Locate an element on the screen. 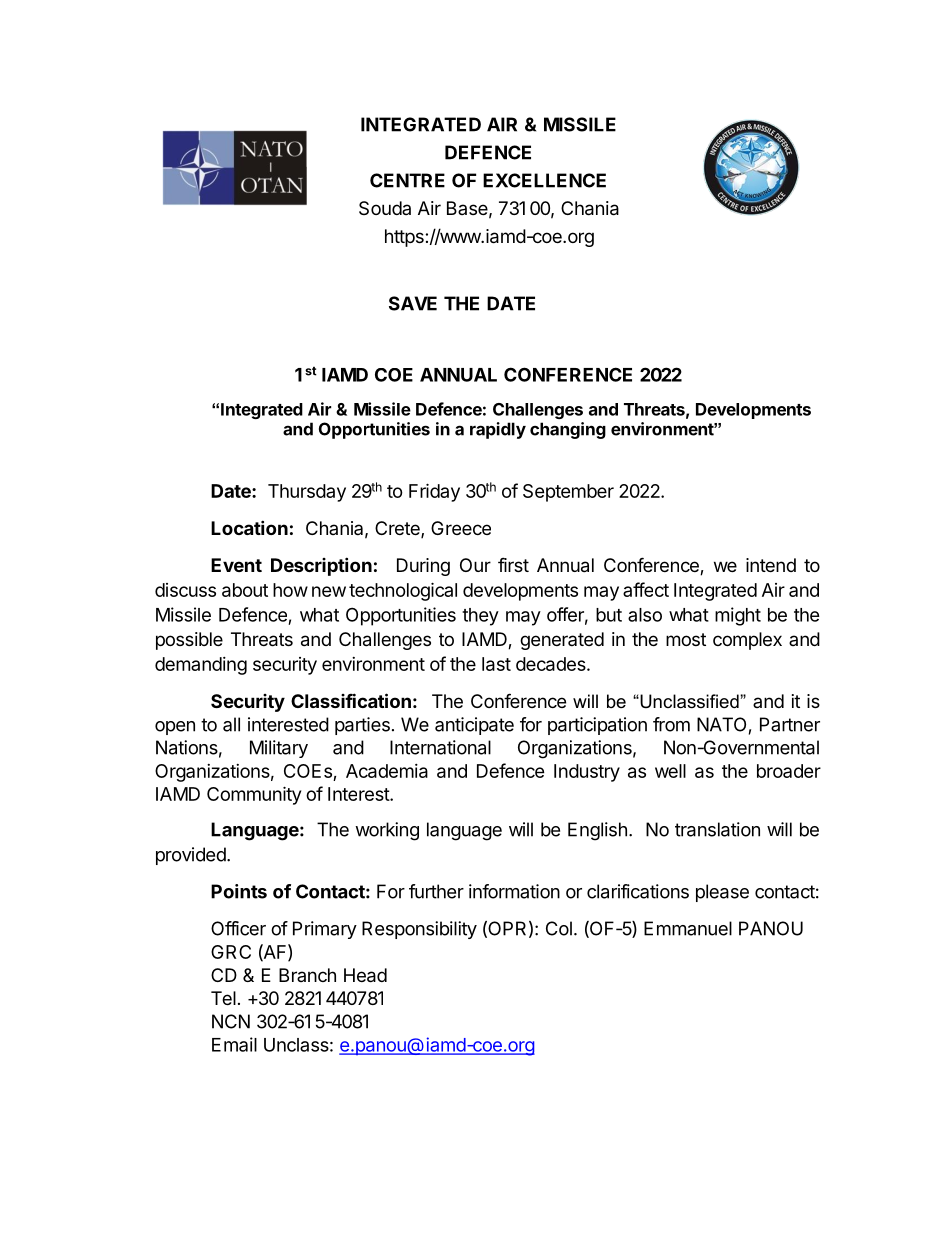  EXCELLENCE is located at coordinates (544, 180).
